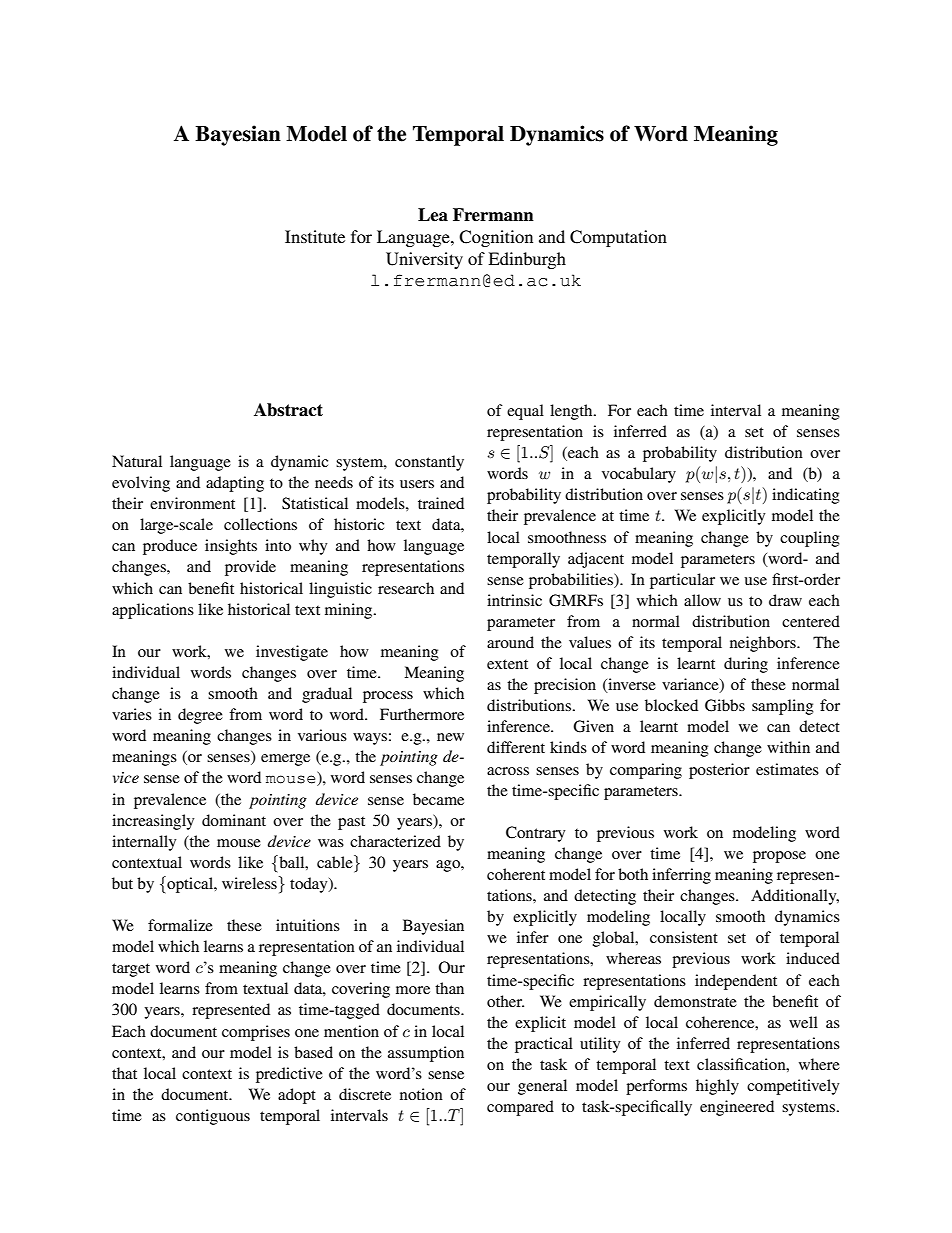  I want to click on extent, so click(507, 664).
